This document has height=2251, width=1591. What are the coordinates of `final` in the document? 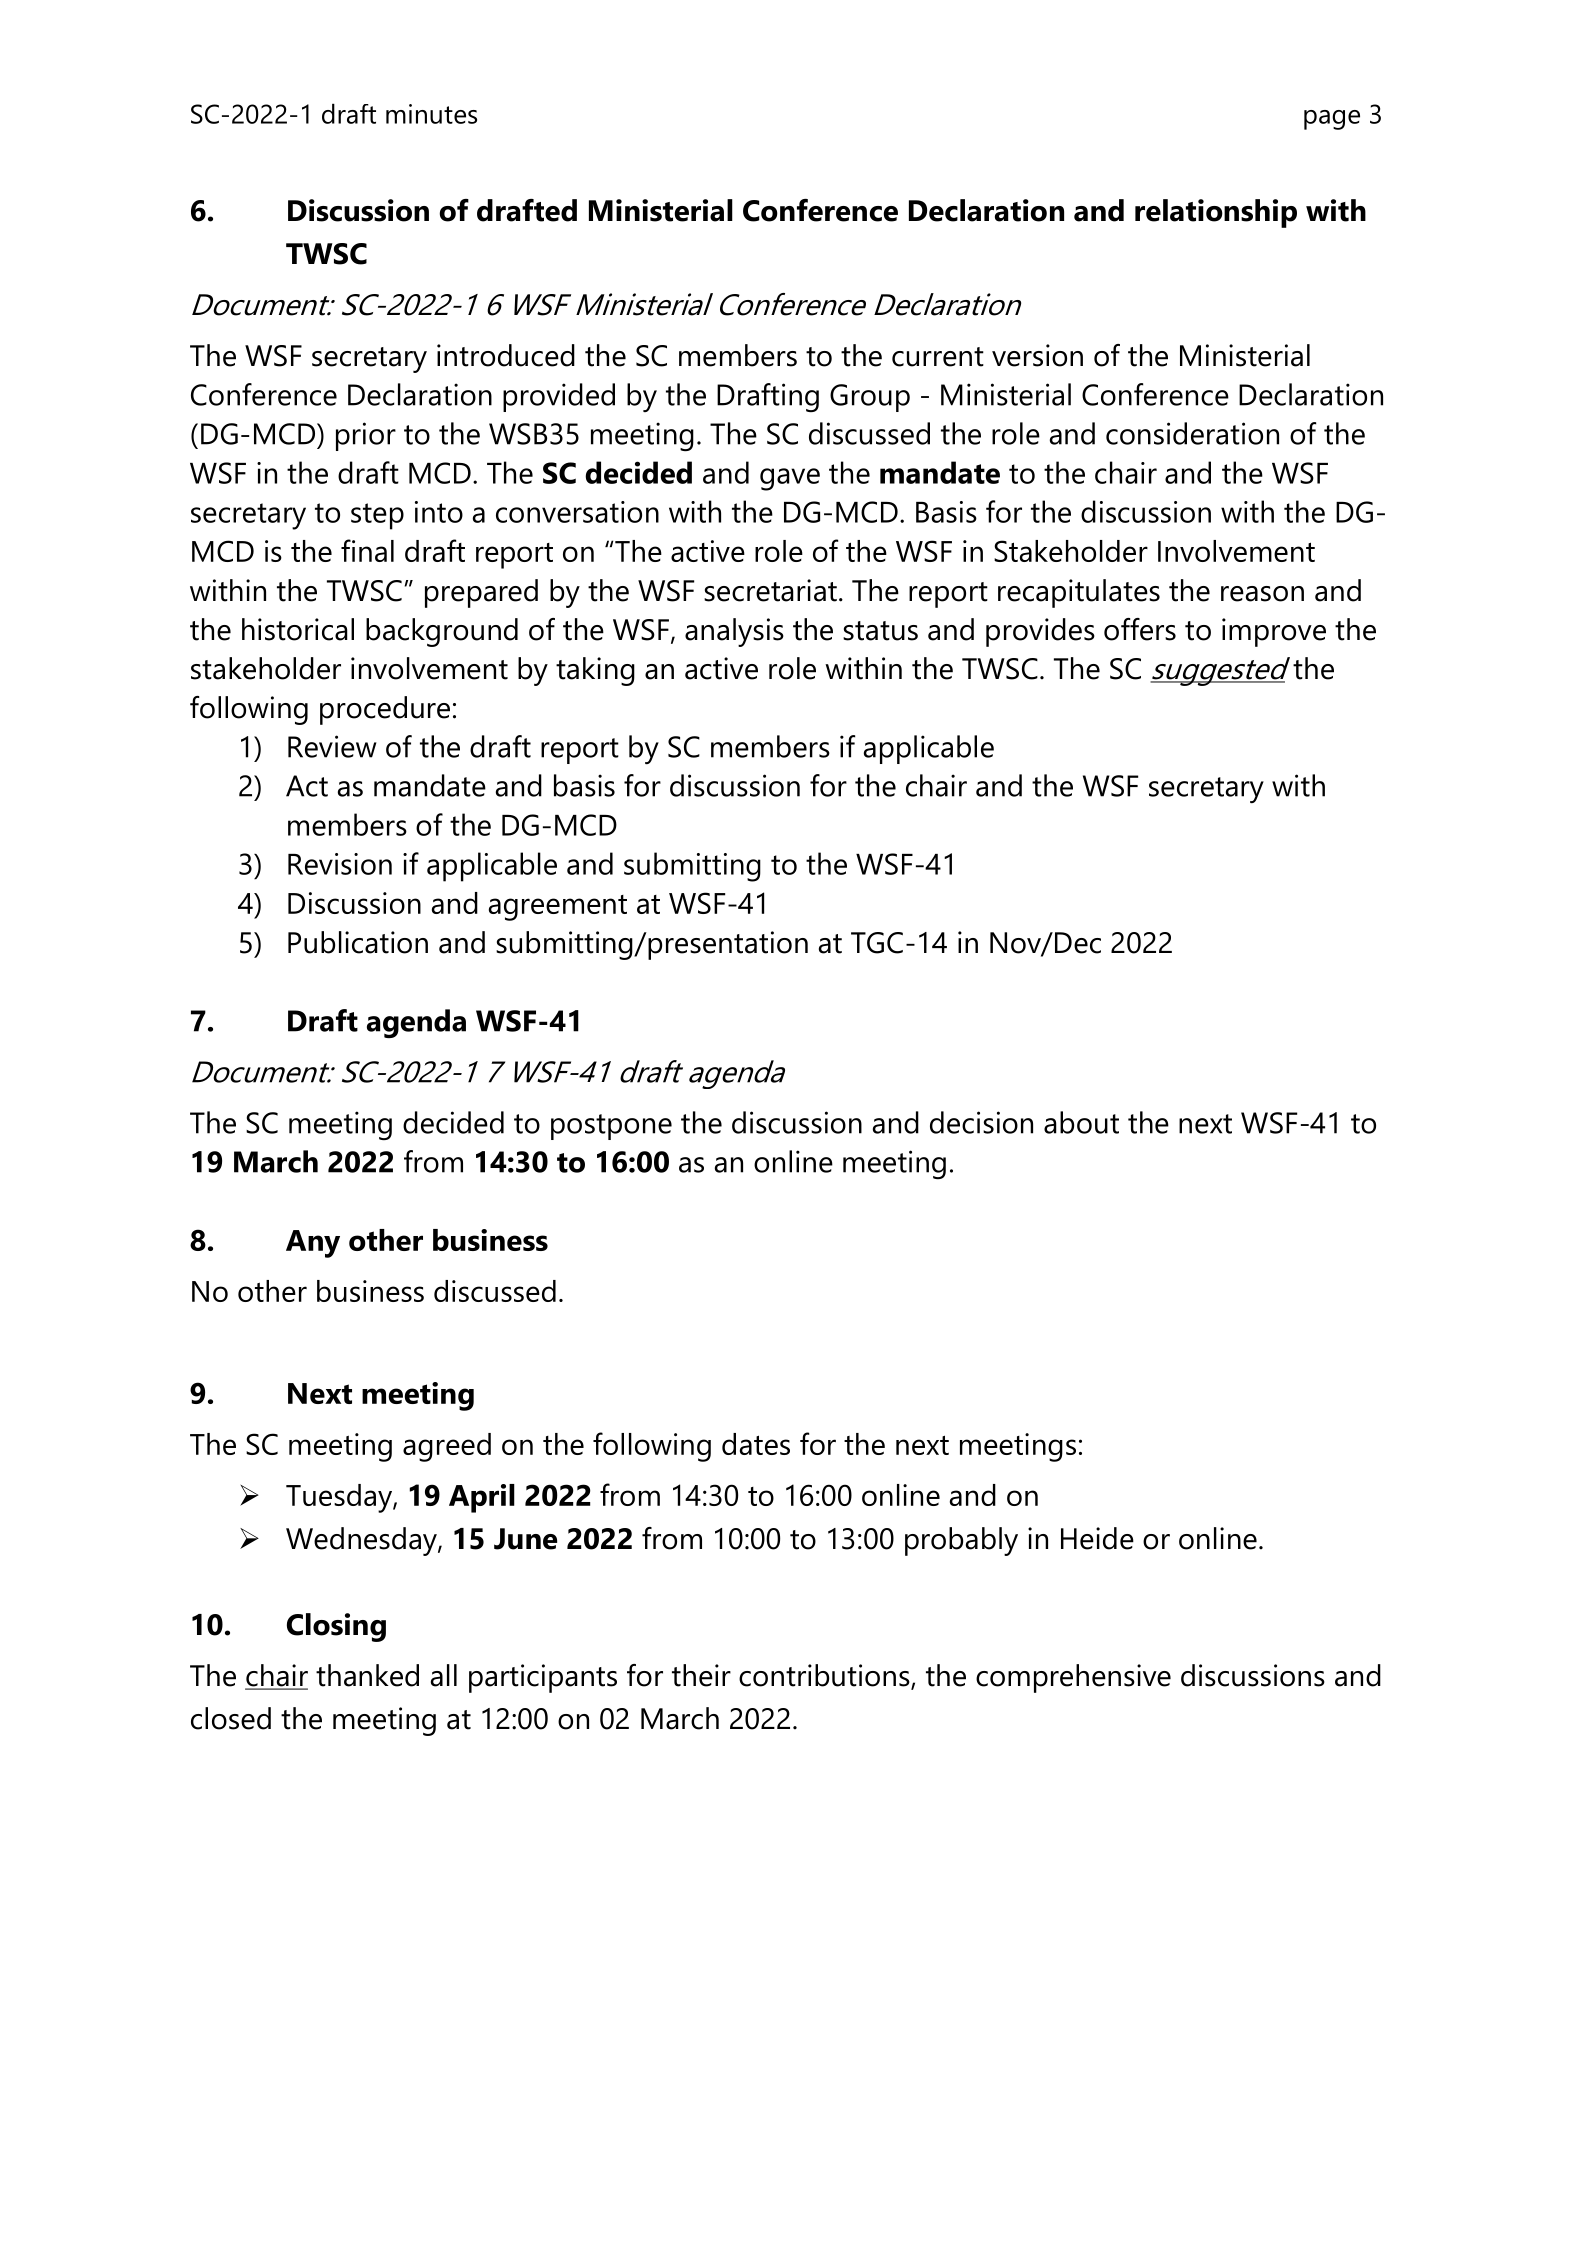 It's located at (367, 550).
